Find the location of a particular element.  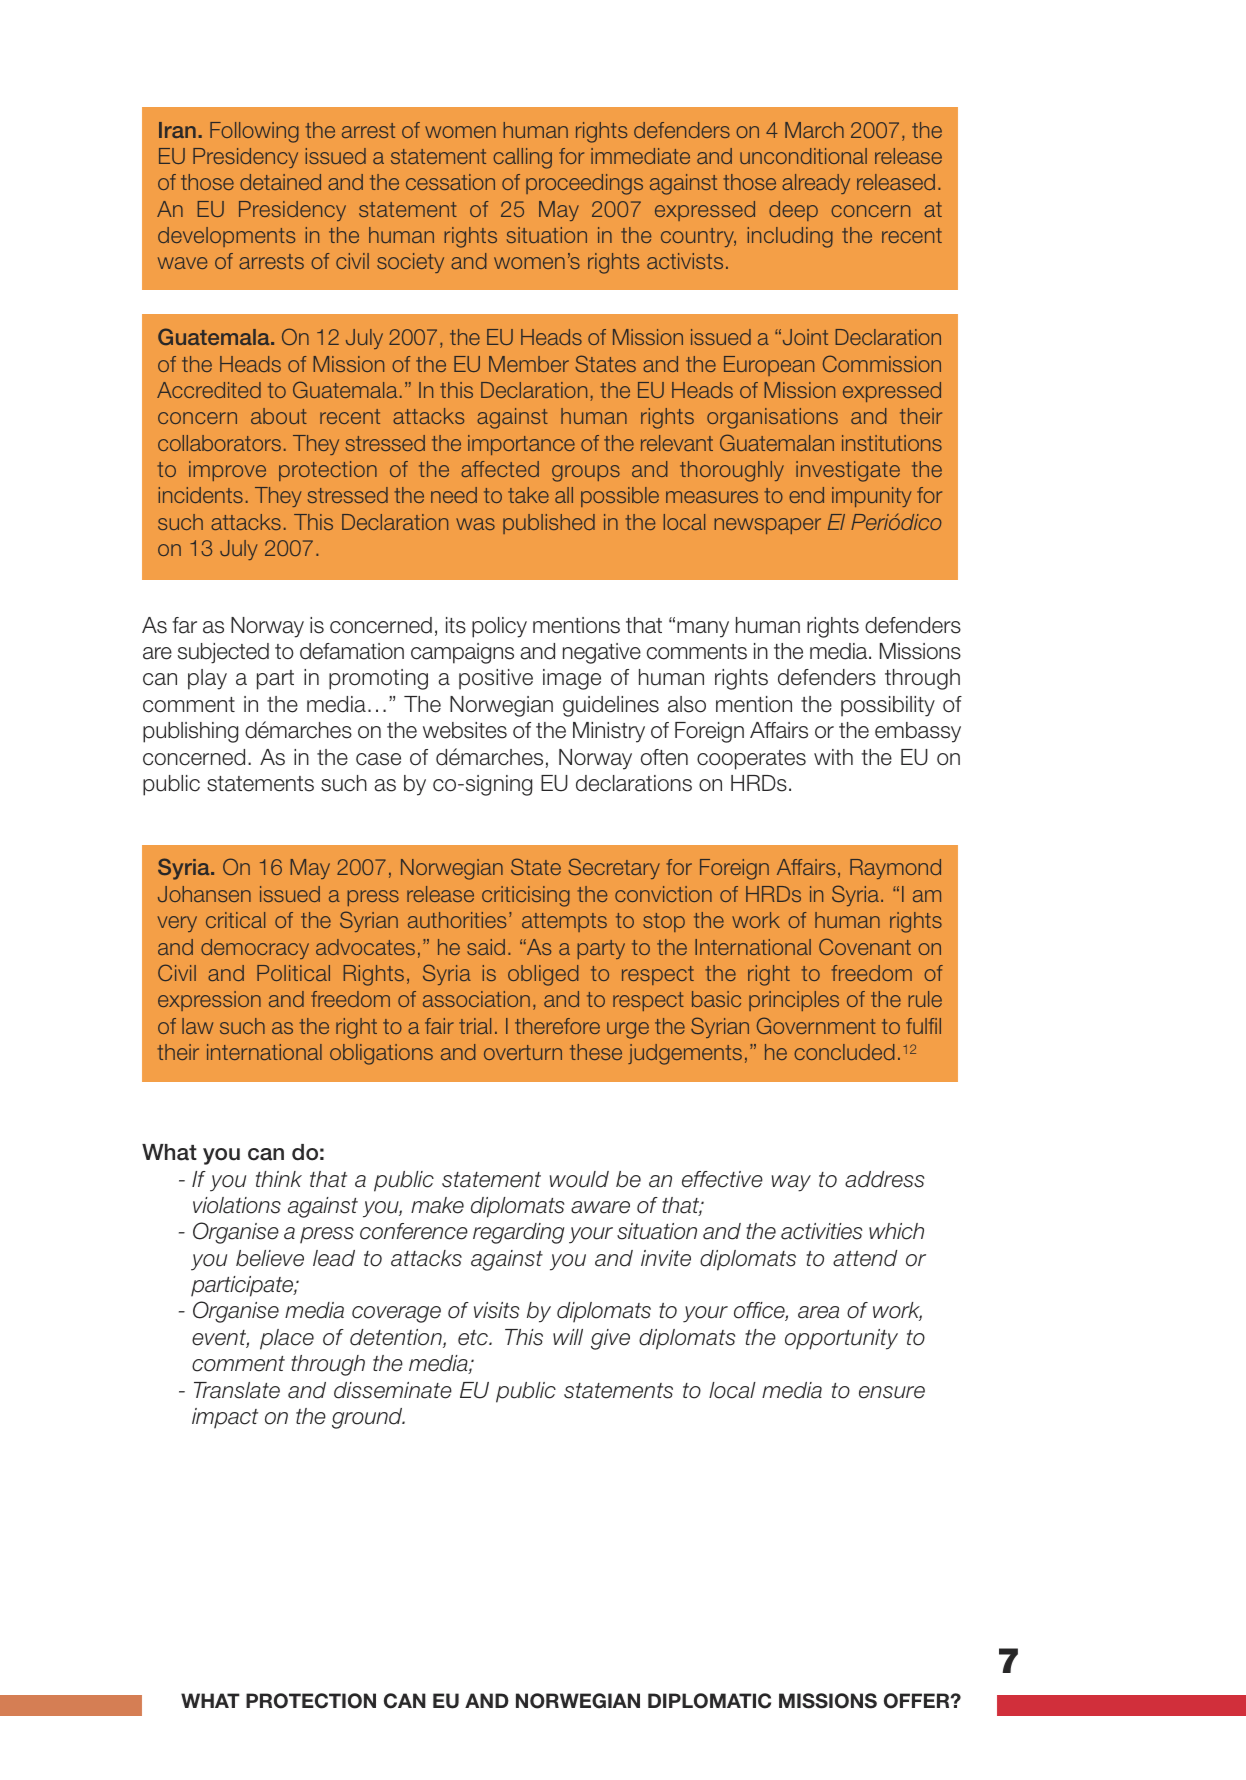

detained is located at coordinates (280, 182).
